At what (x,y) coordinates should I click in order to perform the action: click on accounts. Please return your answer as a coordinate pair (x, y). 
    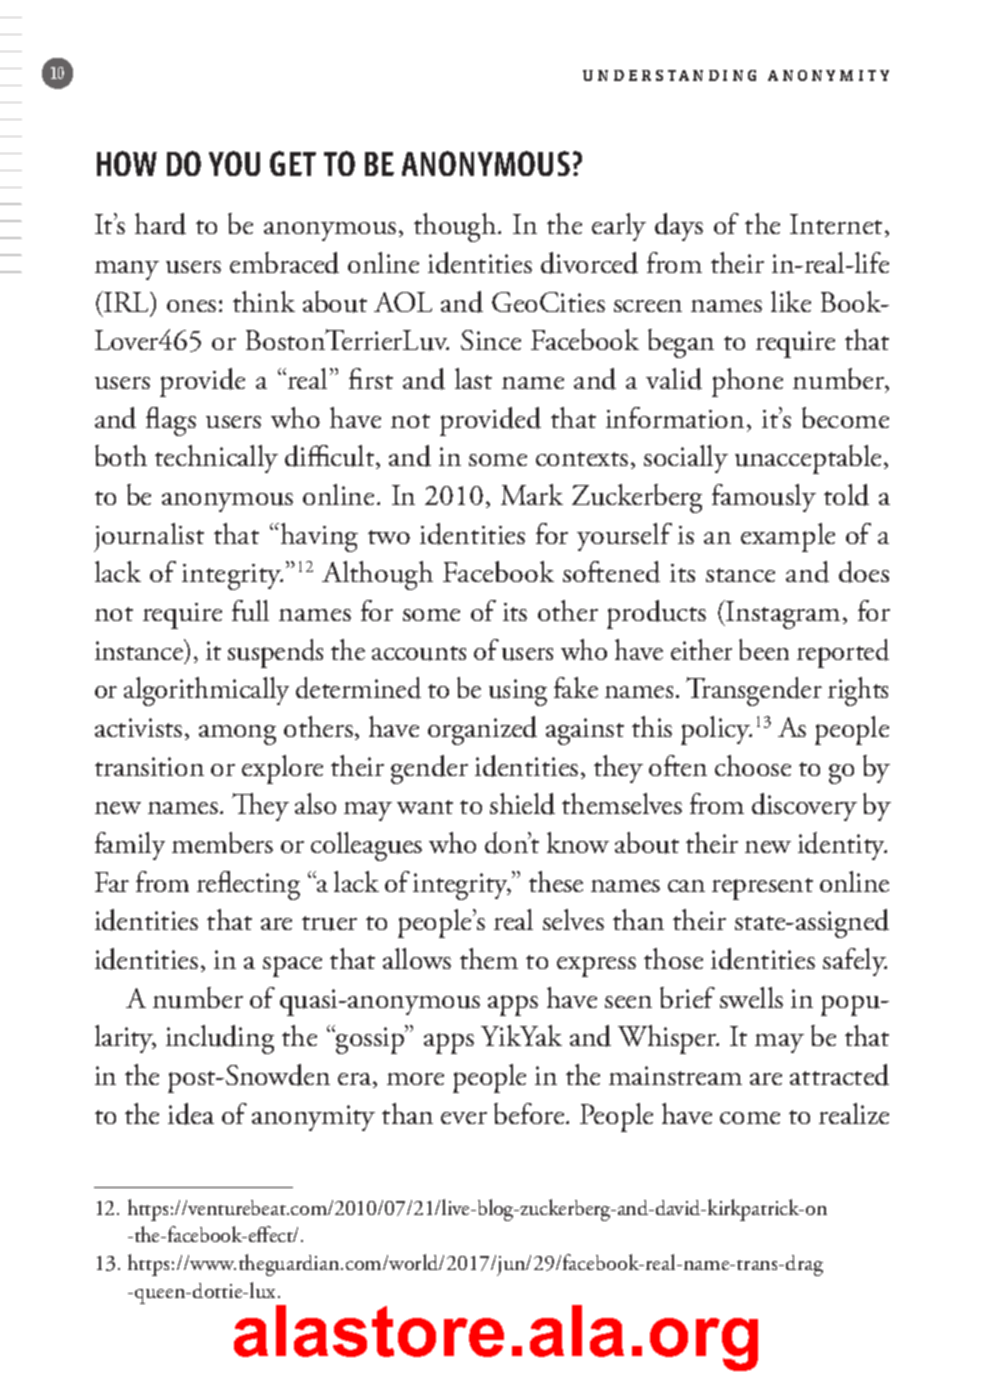
    Looking at the image, I should click on (419, 653).
